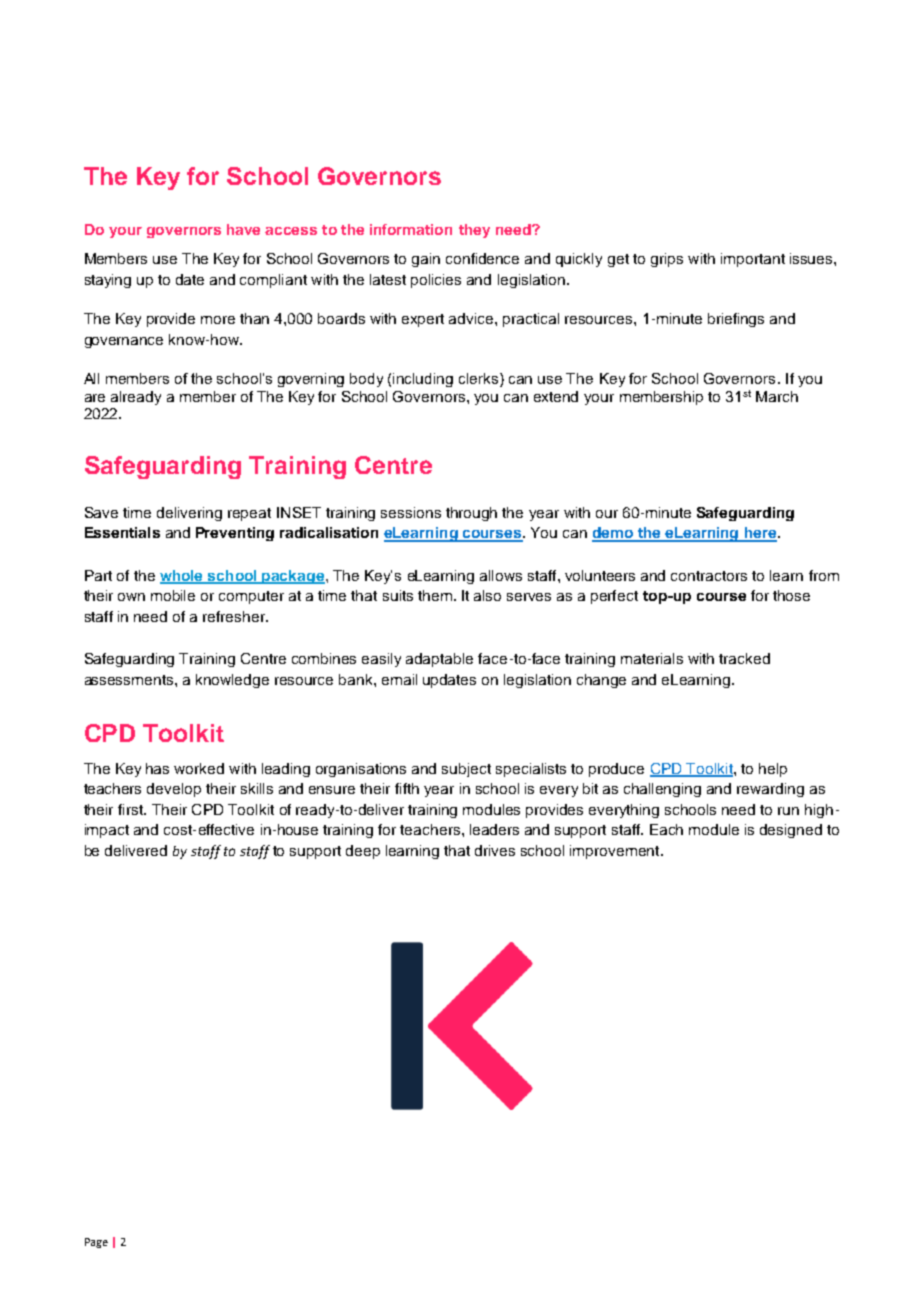  Describe the element at coordinates (791, 831) in the document. I see `designed` at that location.
